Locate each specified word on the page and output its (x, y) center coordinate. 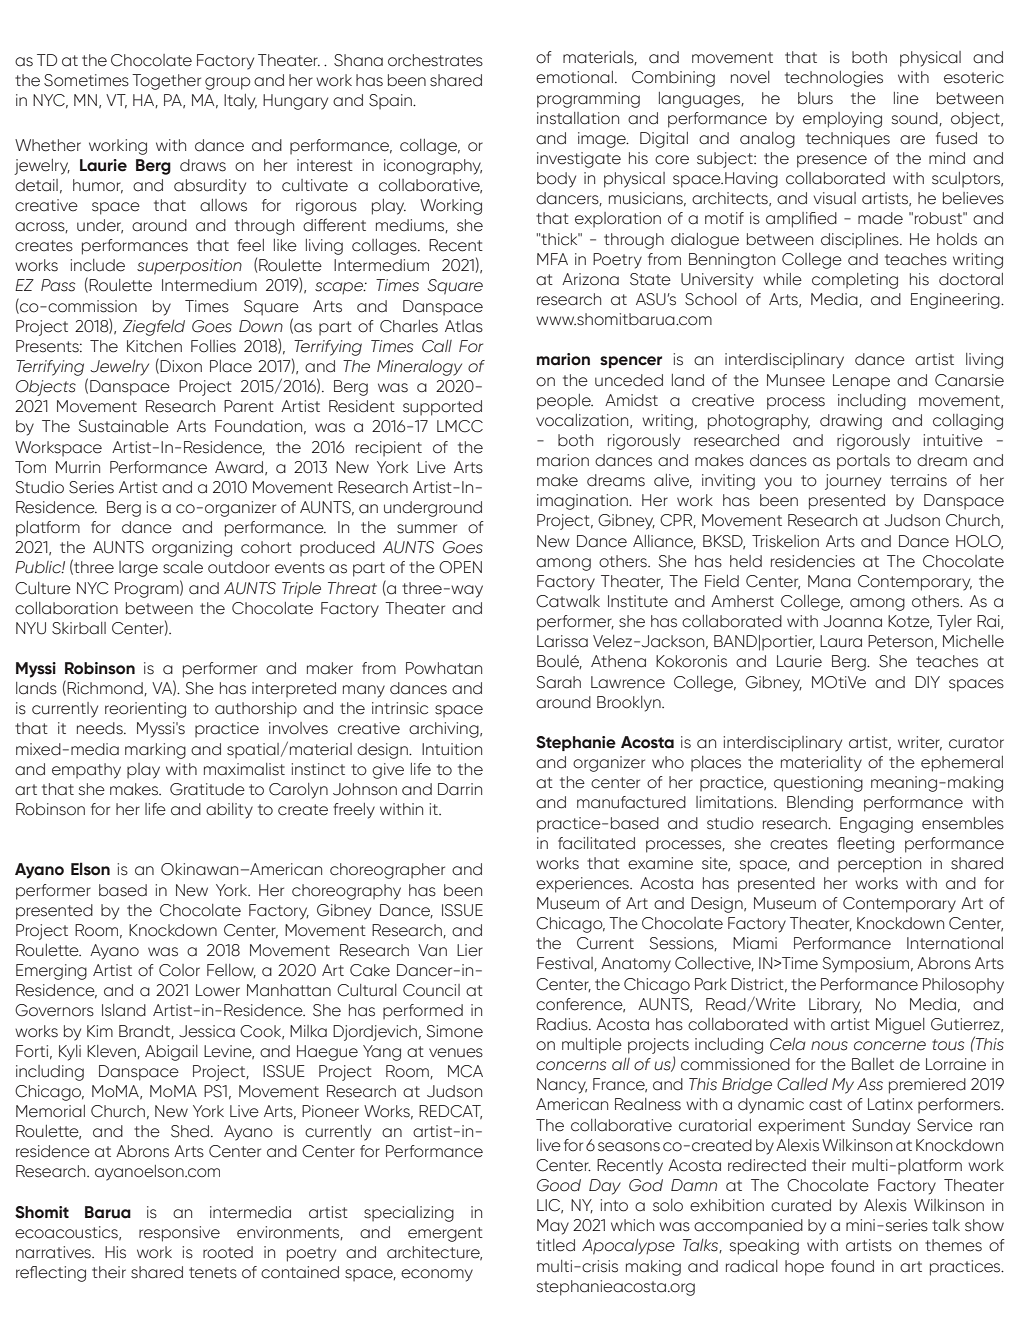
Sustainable (124, 426)
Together (166, 82)
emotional (574, 77)
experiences (583, 885)
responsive (179, 1234)
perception (879, 865)
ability (229, 811)
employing (842, 120)
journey (853, 482)
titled (555, 1245)
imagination (583, 502)
